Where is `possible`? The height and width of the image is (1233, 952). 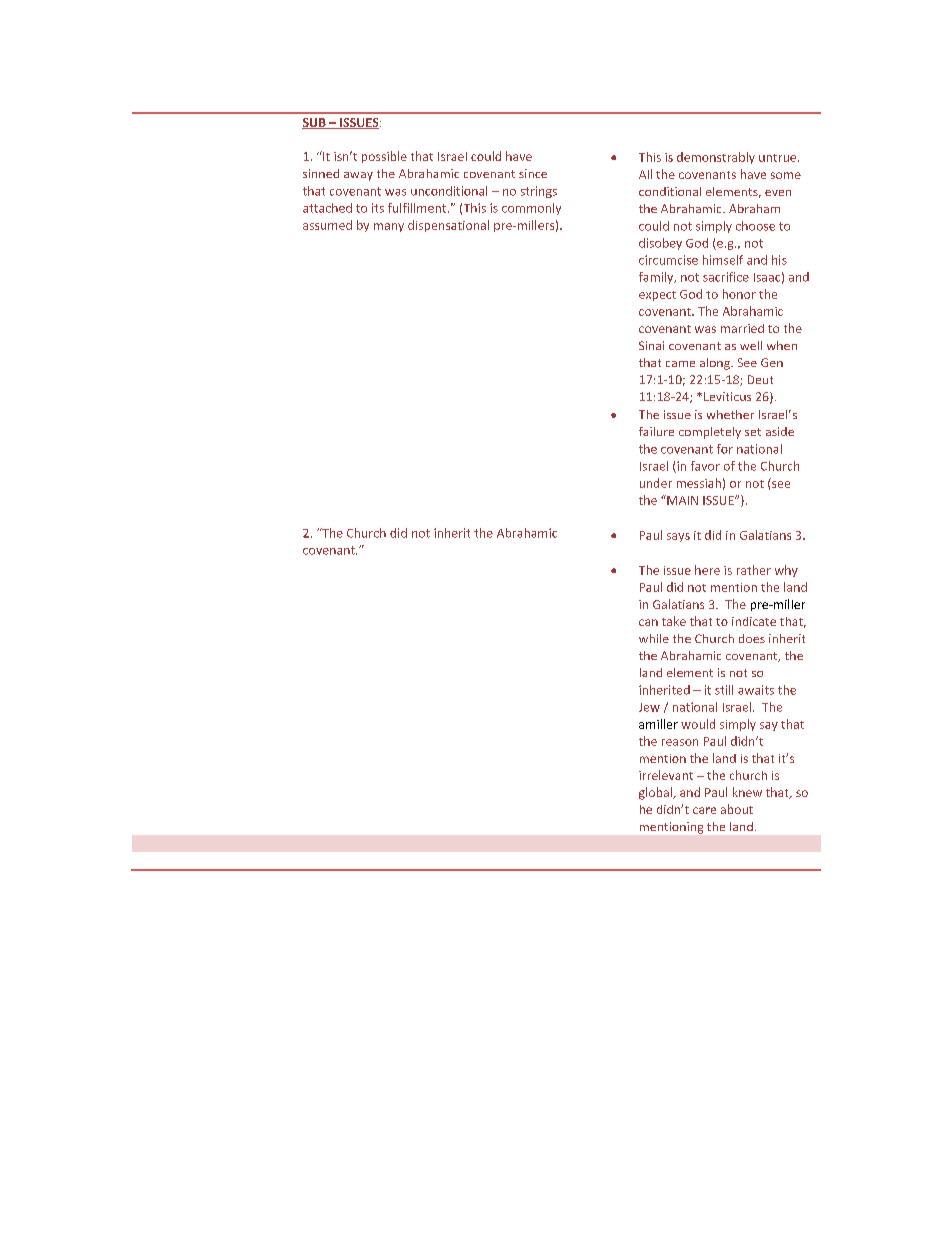 possible is located at coordinates (384, 157).
